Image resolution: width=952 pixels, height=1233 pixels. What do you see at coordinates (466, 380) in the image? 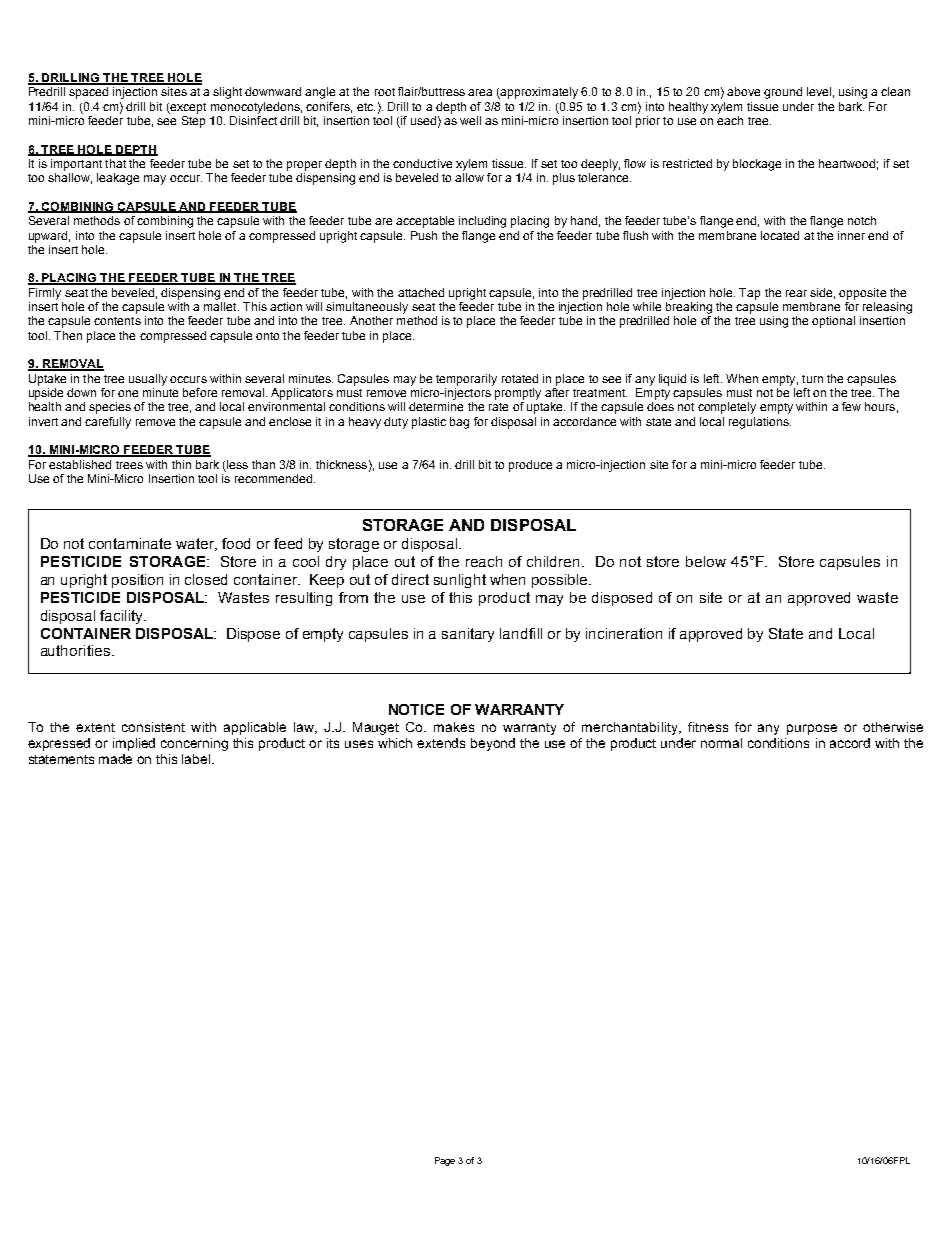
I see `temporarily` at bounding box center [466, 380].
